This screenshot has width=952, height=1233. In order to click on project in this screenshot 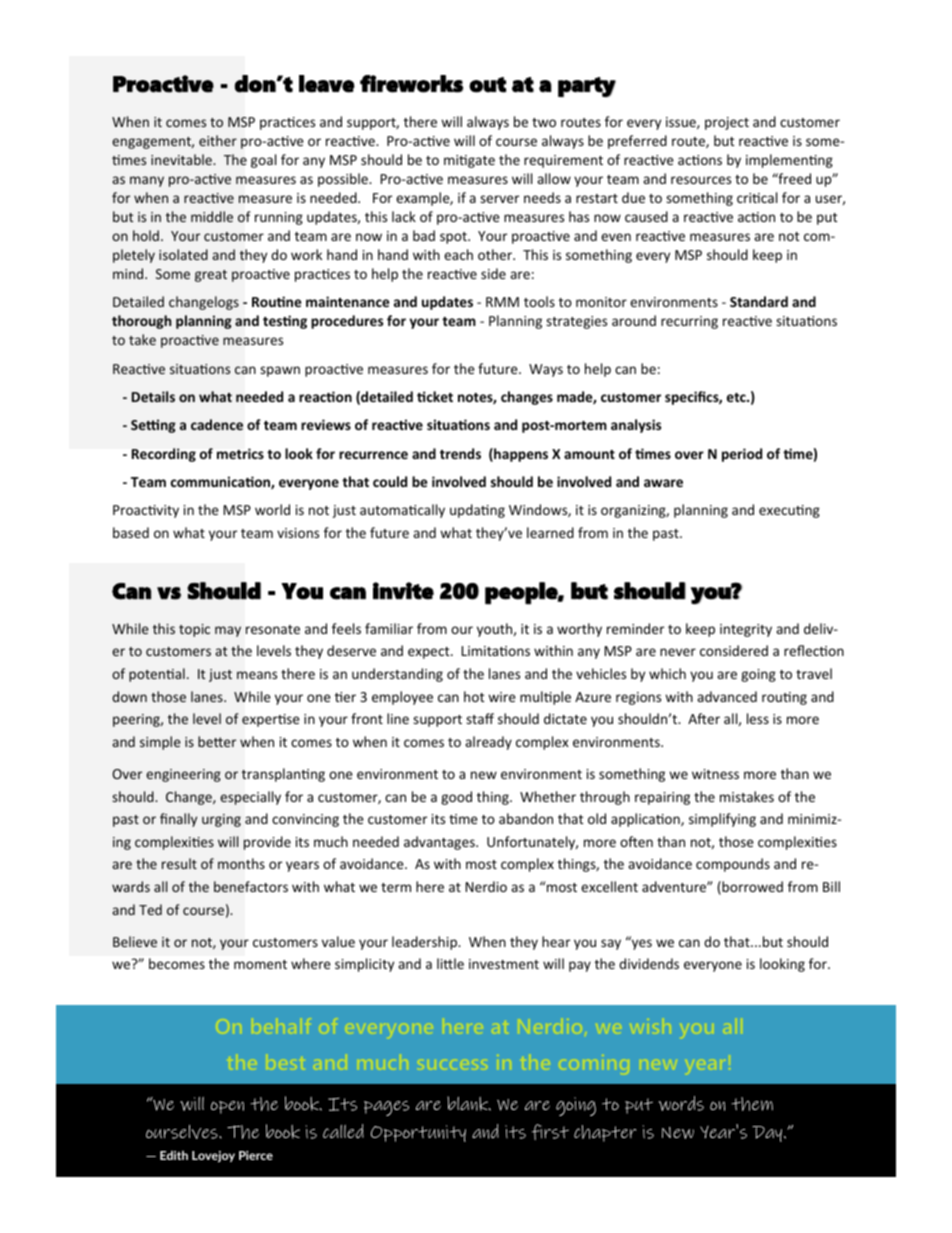, I will do `click(727, 123)`.
